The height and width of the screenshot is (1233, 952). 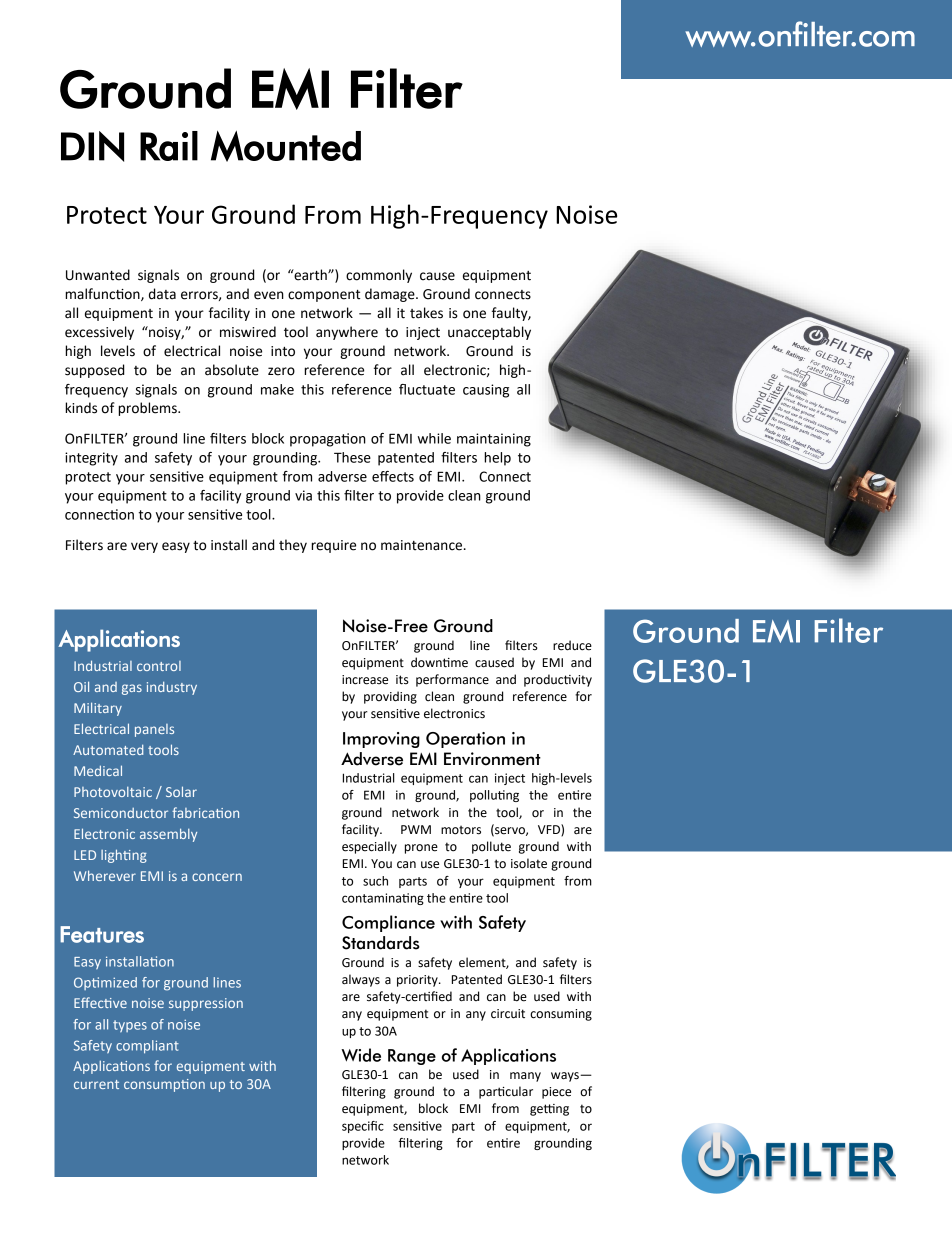 I want to click on unacceptably, so click(x=489, y=333).
